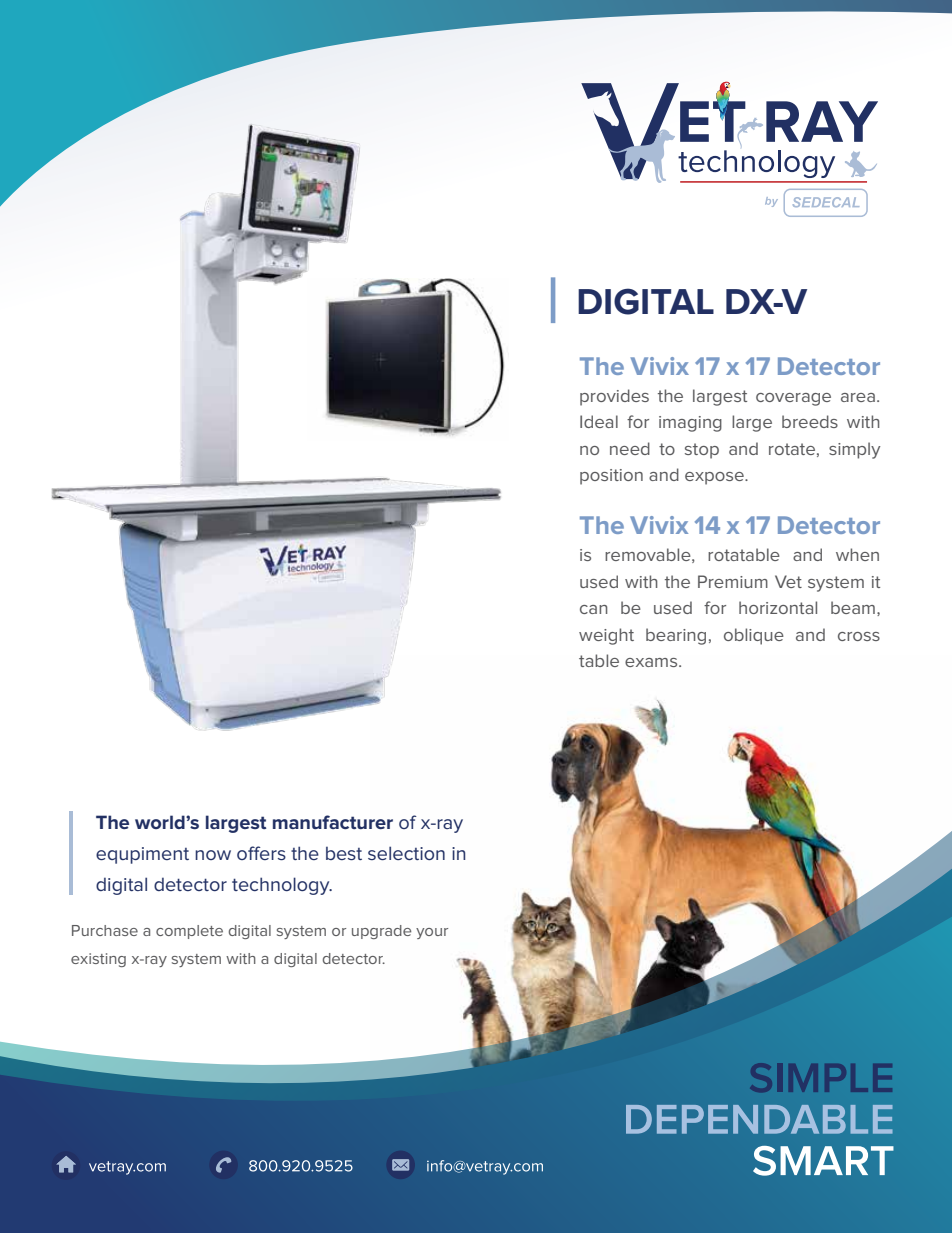 Image resolution: width=952 pixels, height=1233 pixels. Describe the element at coordinates (189, 932) in the screenshot. I see `complete` at that location.
